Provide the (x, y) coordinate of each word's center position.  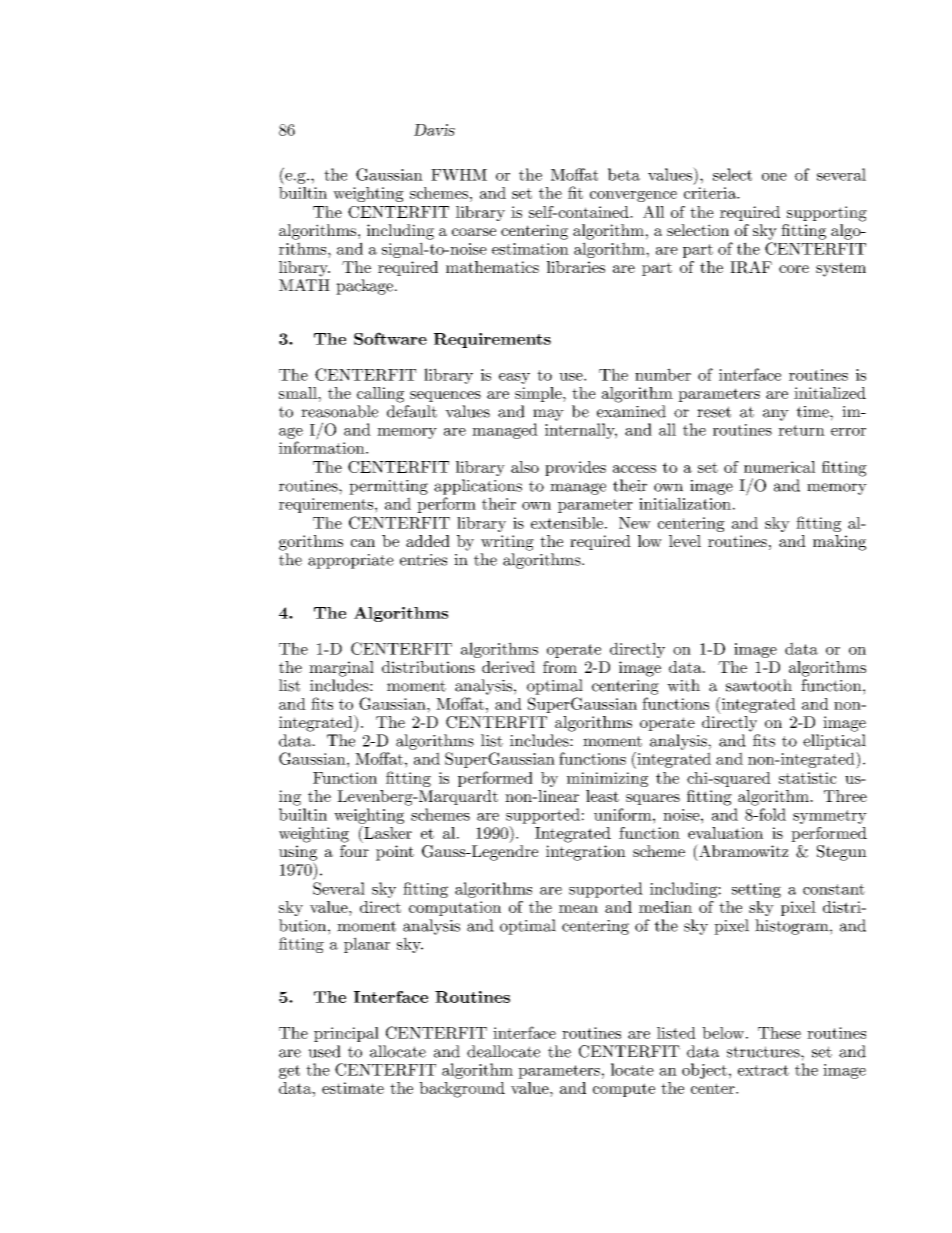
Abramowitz (743, 850)
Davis (434, 130)
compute (624, 1090)
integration (586, 853)
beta (624, 174)
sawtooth (759, 685)
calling (380, 395)
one (774, 177)
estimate (353, 1088)
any (776, 415)
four (354, 851)
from (560, 667)
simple (539, 394)
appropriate (351, 561)
